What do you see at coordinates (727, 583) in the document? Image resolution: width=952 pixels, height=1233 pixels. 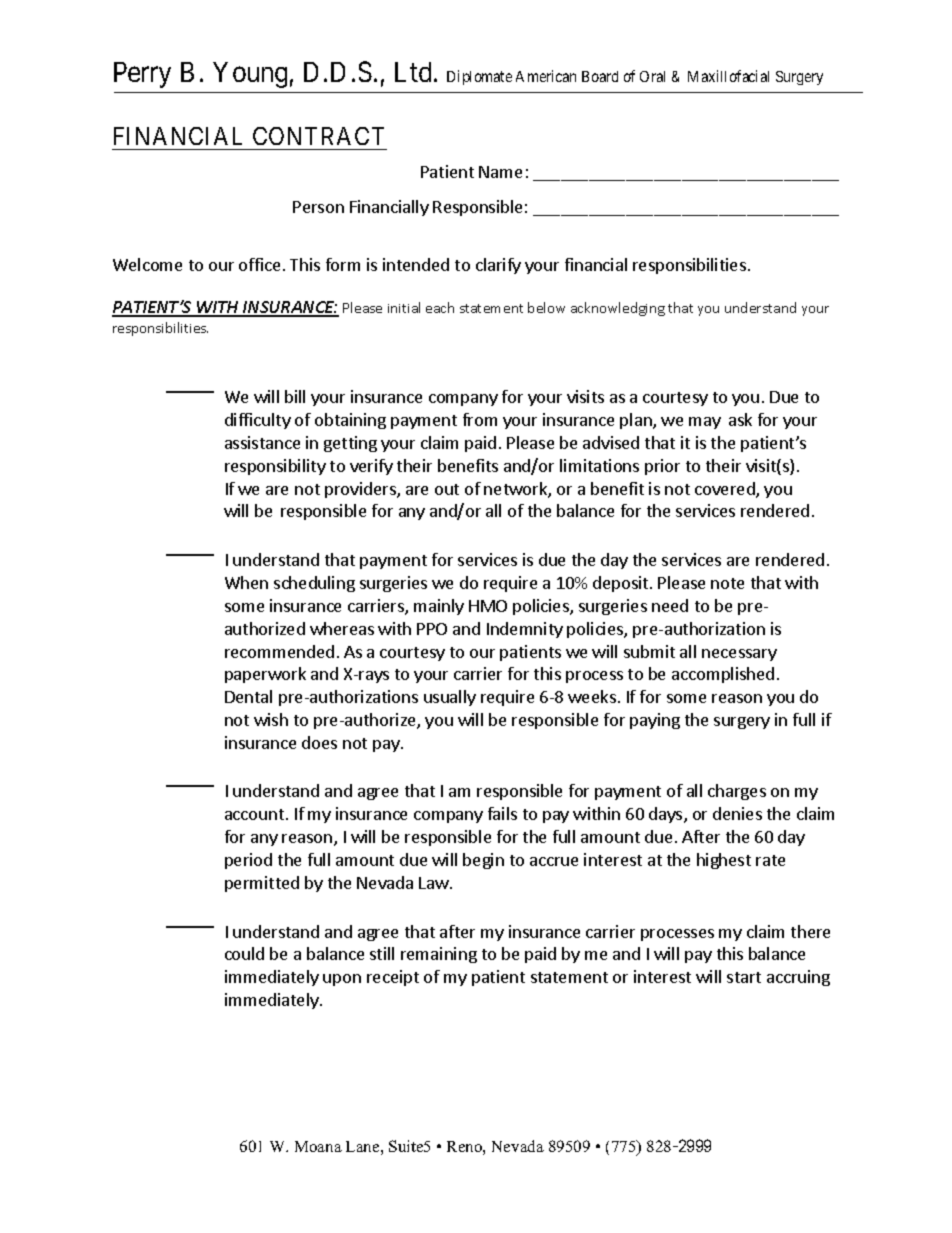 I see `note` at bounding box center [727, 583].
